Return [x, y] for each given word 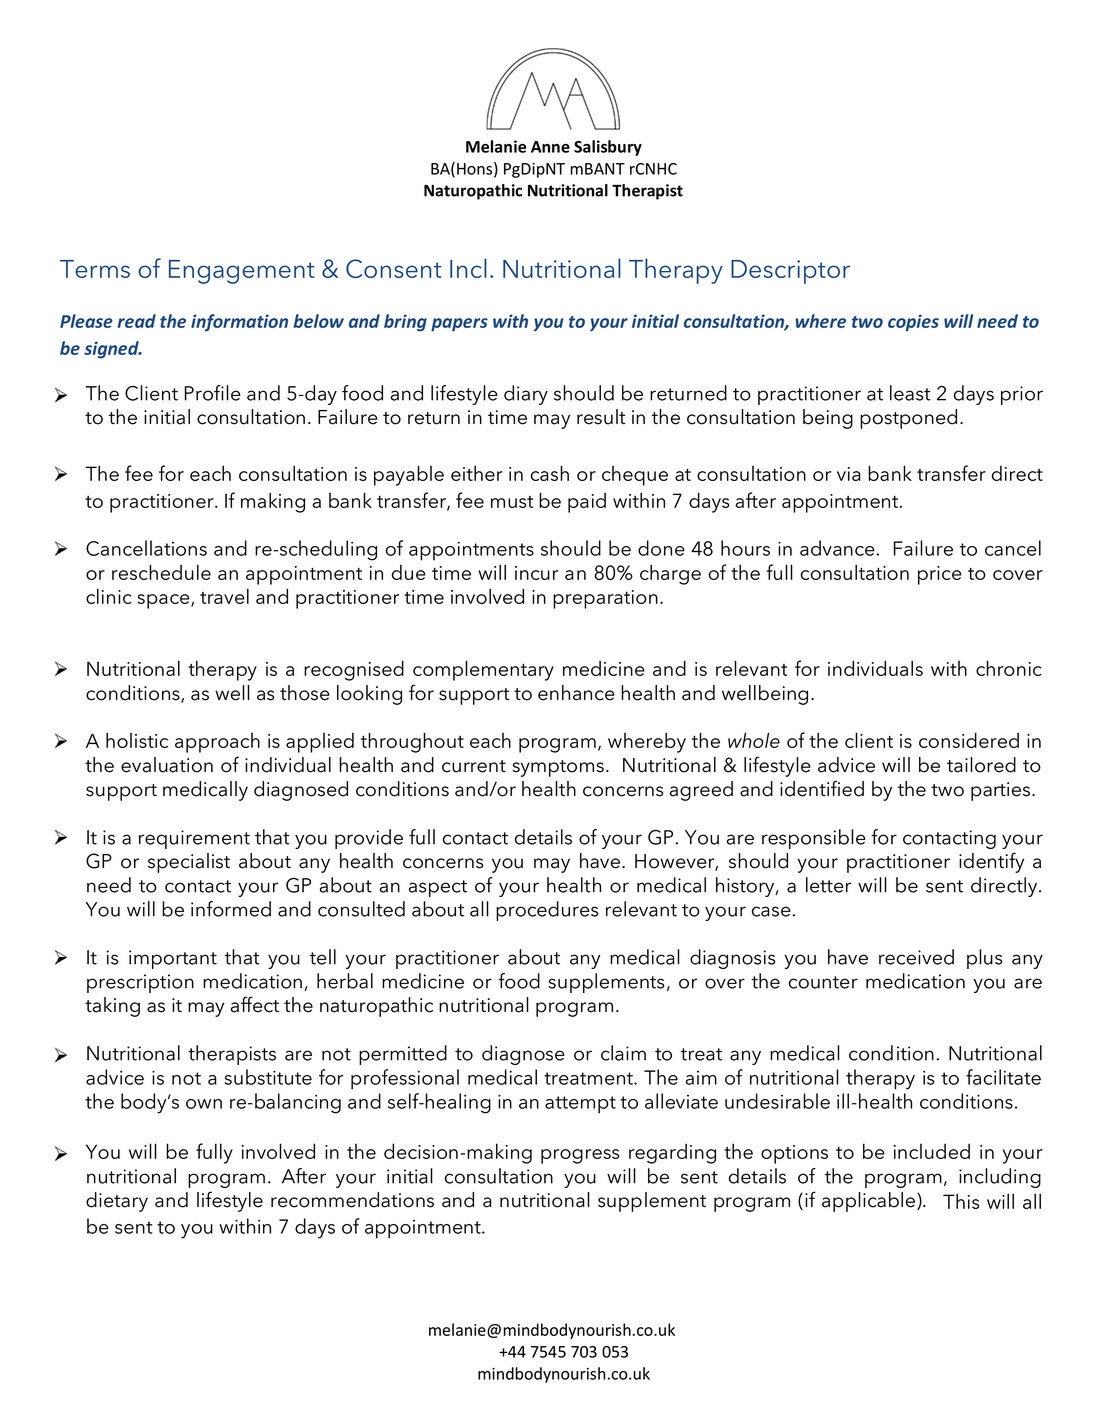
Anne [550, 147]
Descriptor [790, 272]
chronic [1009, 668]
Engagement [242, 272]
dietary [117, 1202]
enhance [576, 693]
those [305, 693]
